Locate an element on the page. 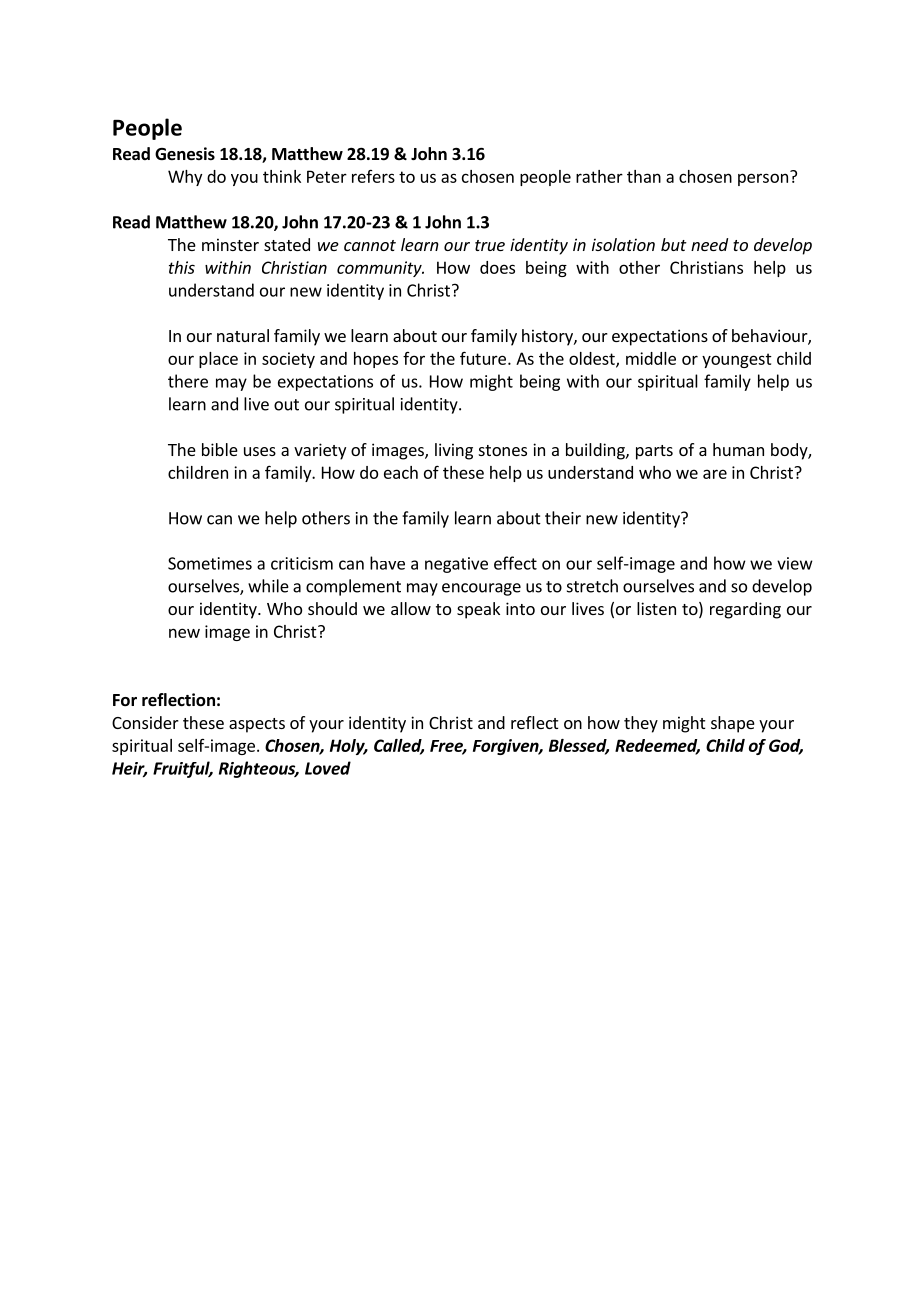 The image size is (924, 1308). view is located at coordinates (795, 563).
